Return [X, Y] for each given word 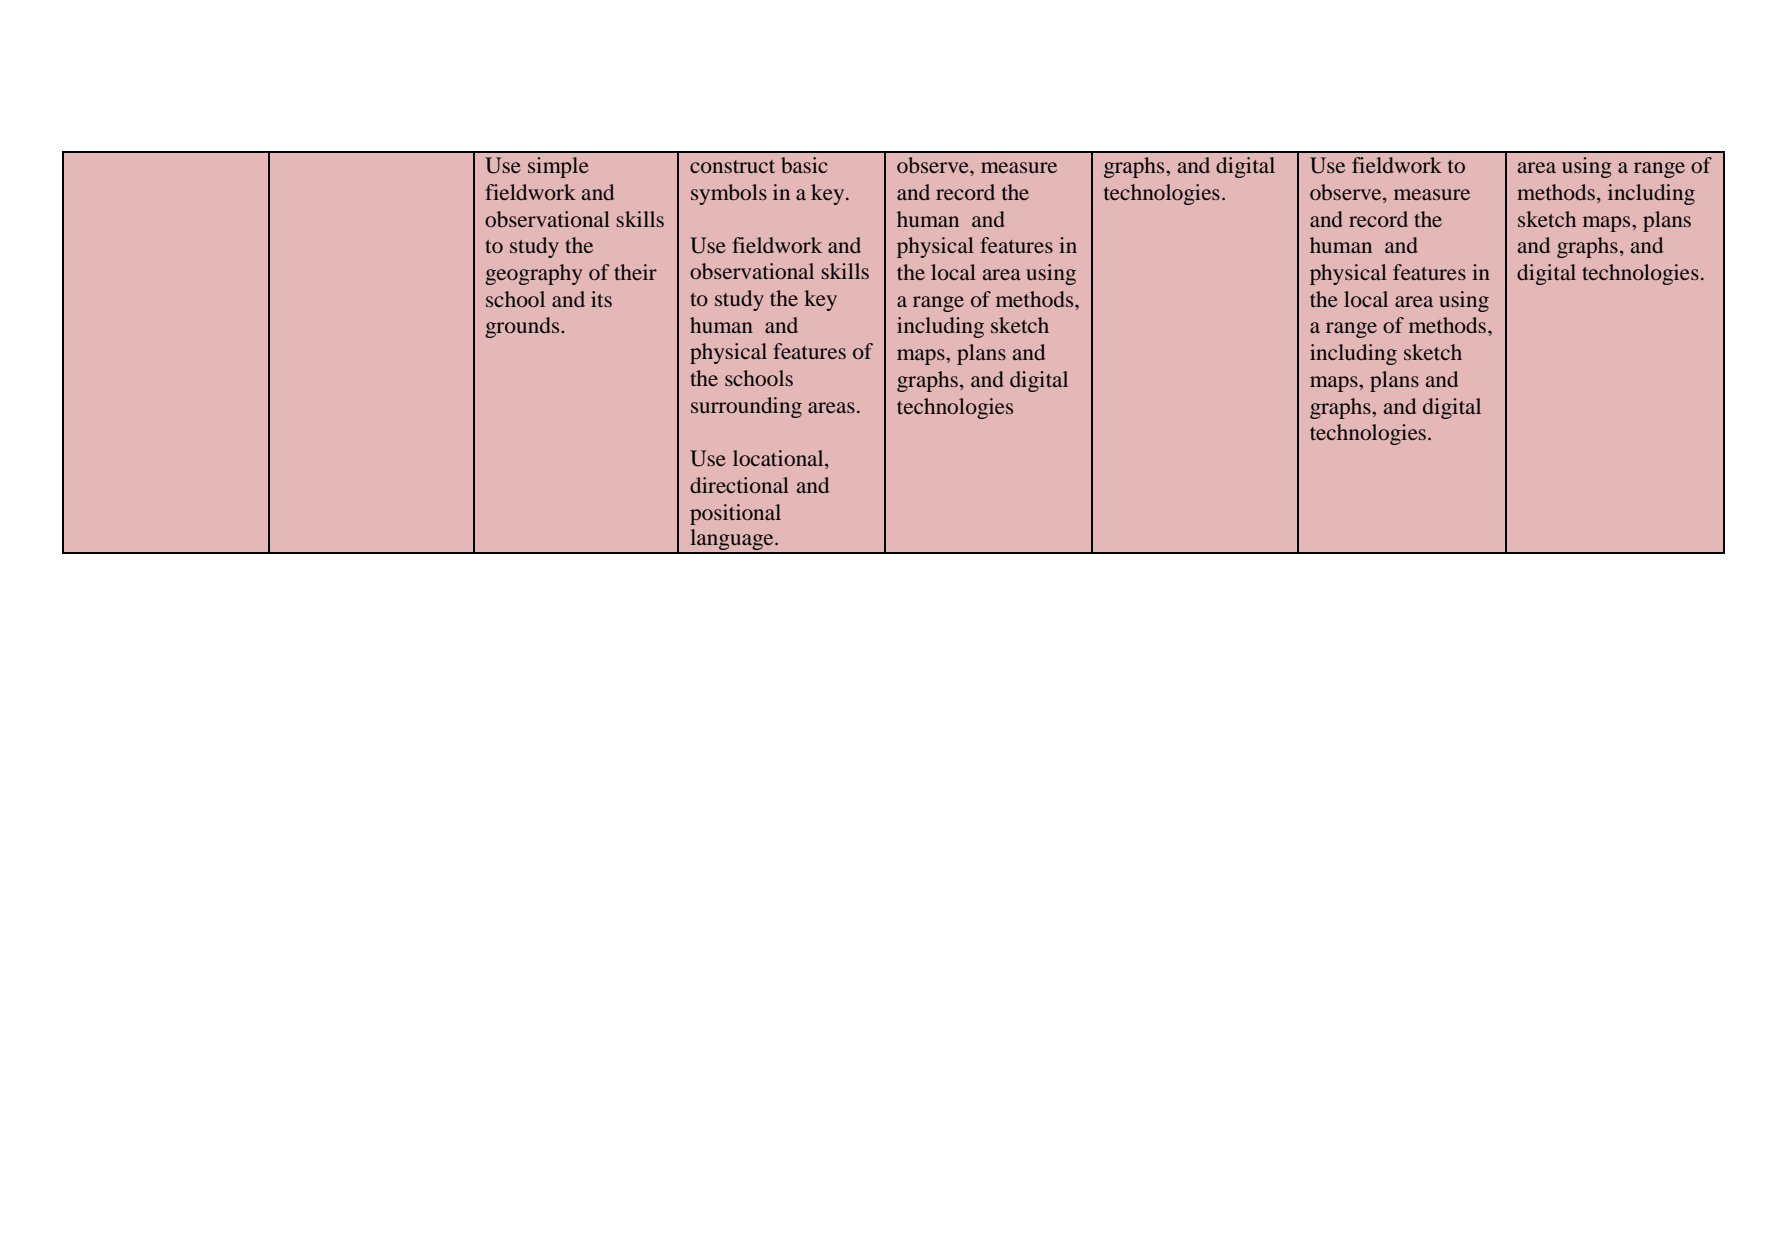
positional [735, 514]
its [601, 299]
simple [558, 167]
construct [732, 166]
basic [804, 165]
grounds [523, 327]
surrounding [746, 407]
